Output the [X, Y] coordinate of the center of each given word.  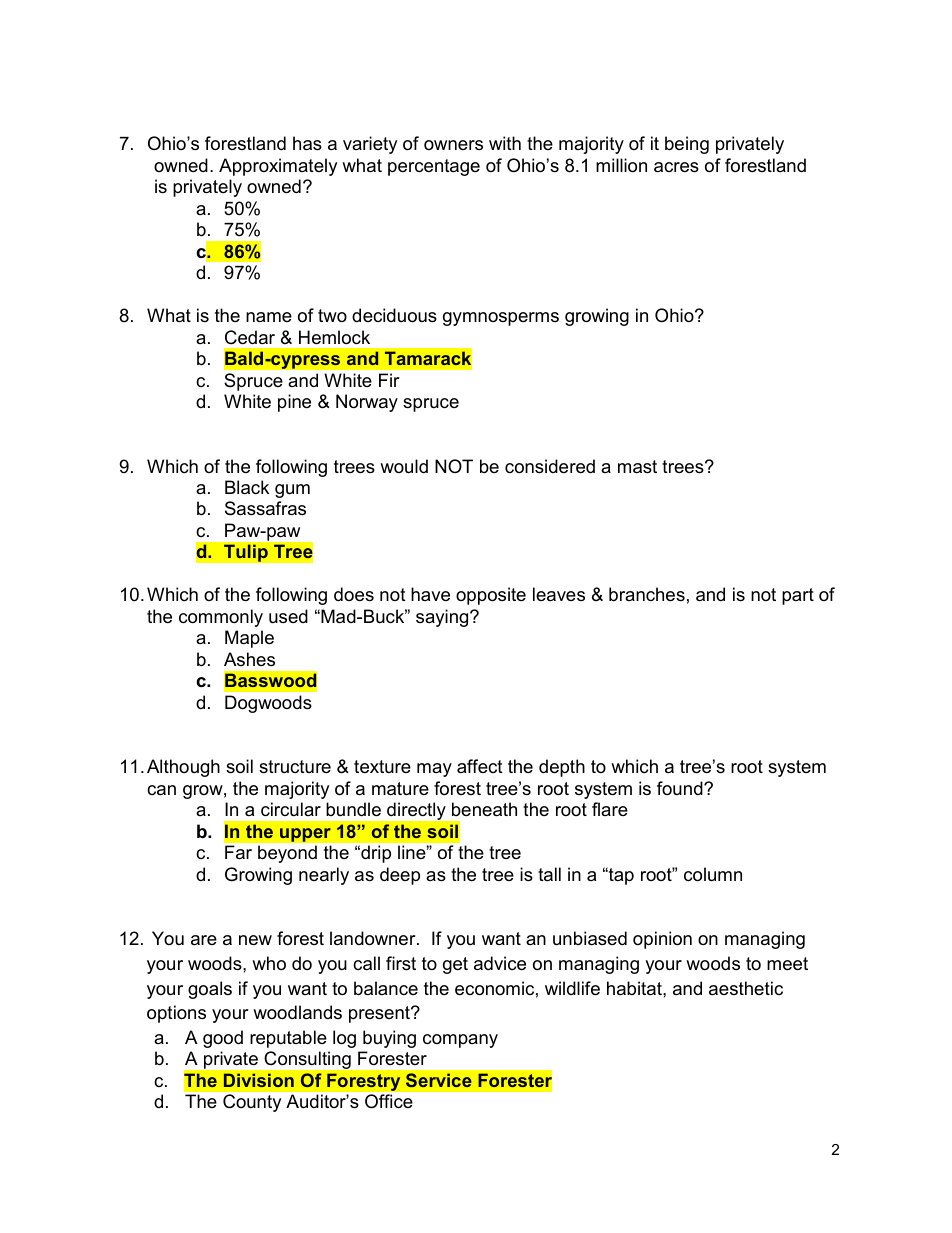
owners [453, 145]
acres [676, 167]
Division [259, 1080]
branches [647, 594]
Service [439, 1080]
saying [443, 618]
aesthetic [746, 988]
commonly [221, 618]
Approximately [278, 167]
